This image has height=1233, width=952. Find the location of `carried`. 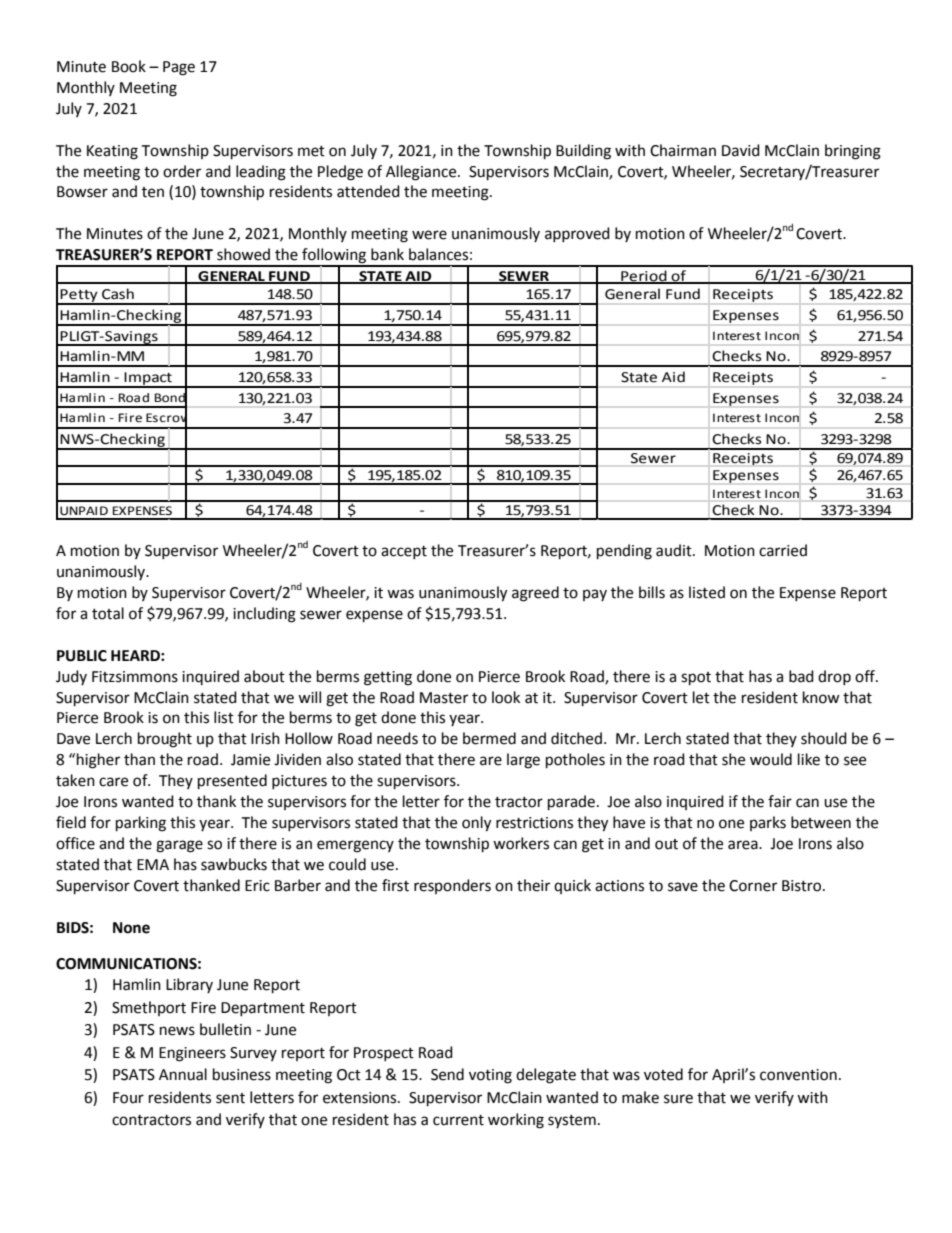

carried is located at coordinates (783, 550).
